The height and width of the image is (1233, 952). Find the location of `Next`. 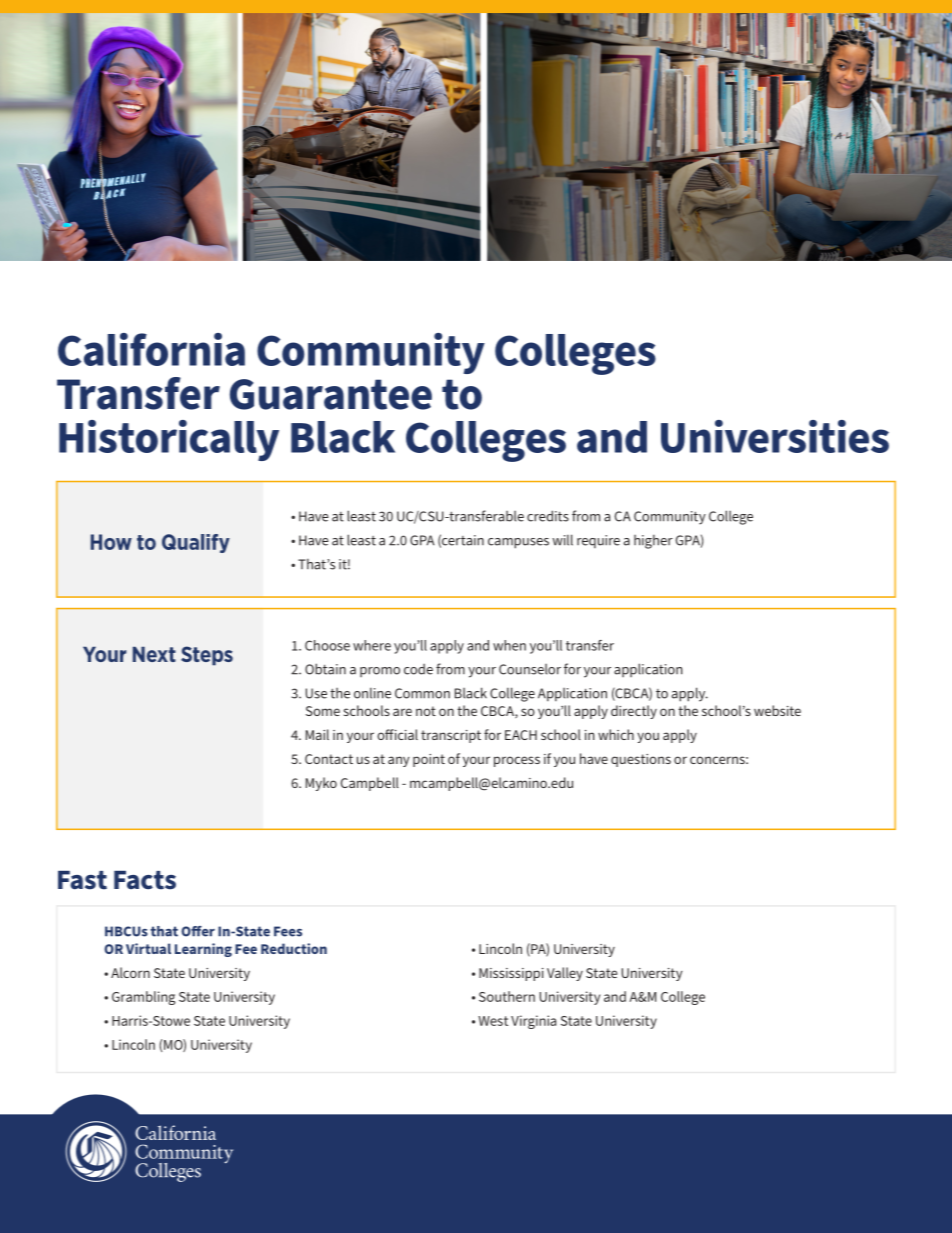

Next is located at coordinates (154, 654).
